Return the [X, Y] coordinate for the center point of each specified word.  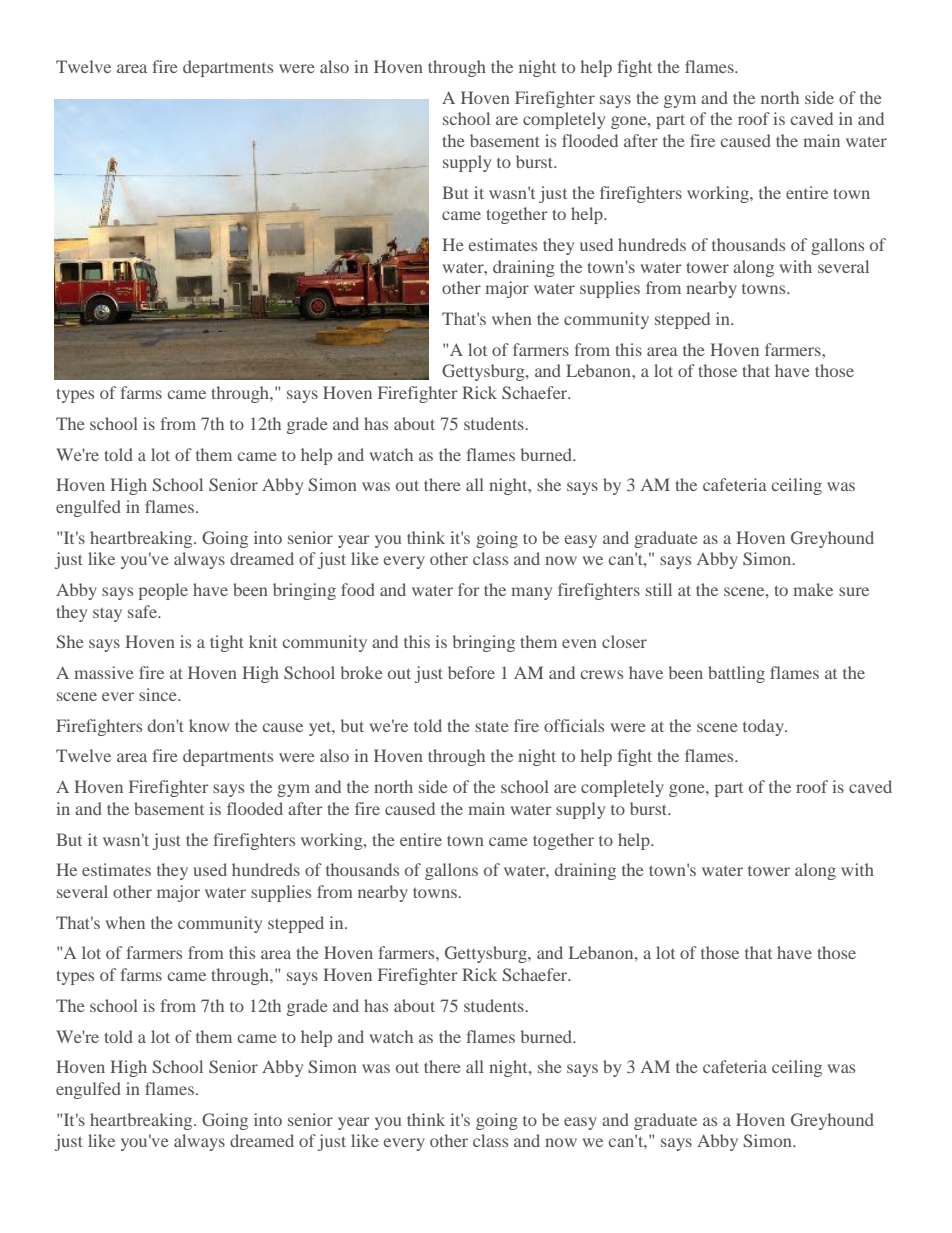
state [492, 726]
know [209, 725]
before [471, 672]
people [163, 591]
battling [736, 674]
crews [602, 674]
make [813, 589]
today [764, 727]
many [531, 593]
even [579, 643]
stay [107, 614]
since [159, 694]
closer [624, 641]
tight [227, 643]
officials [574, 725]
